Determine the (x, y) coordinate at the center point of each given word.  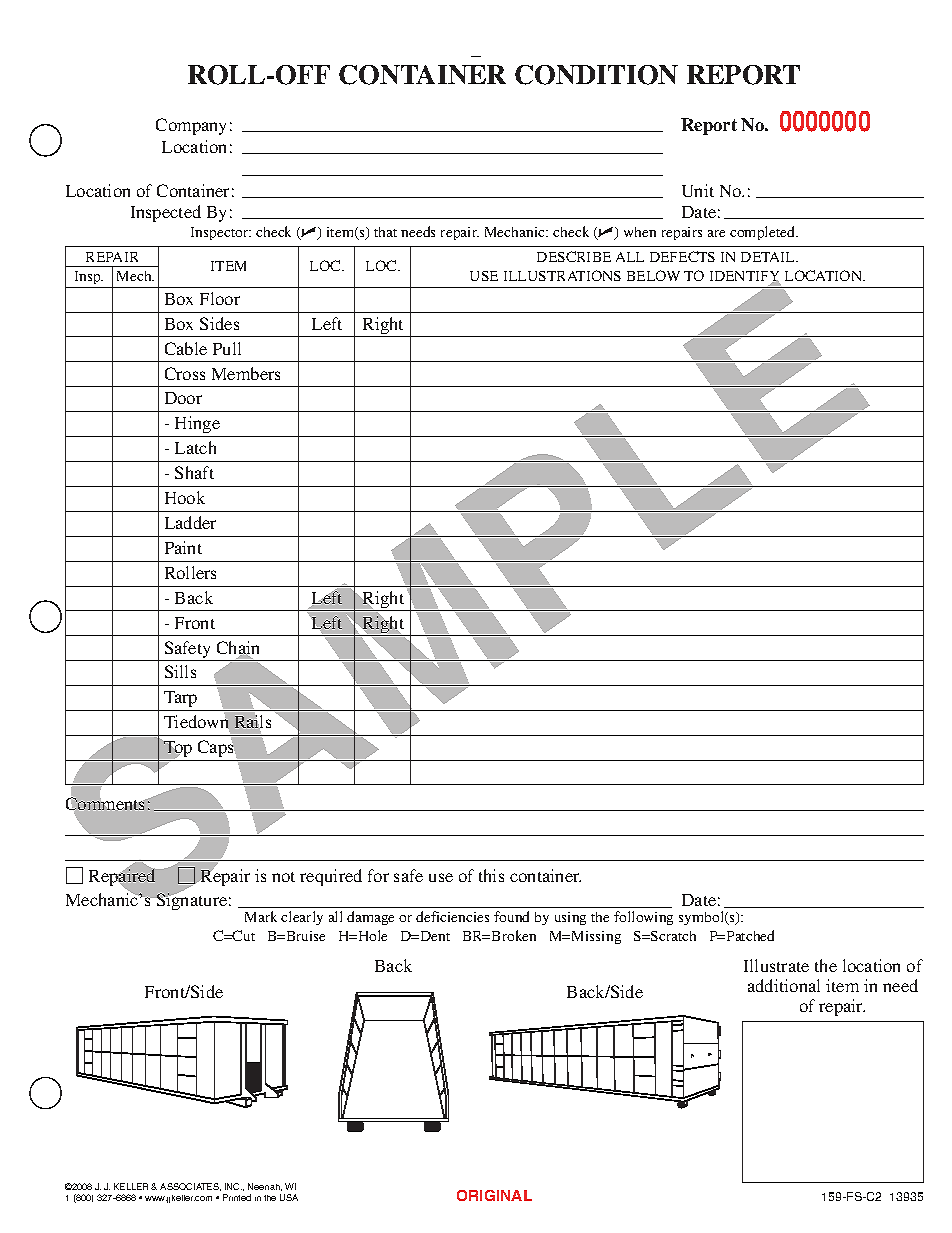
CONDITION (596, 75)
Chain (238, 649)
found (511, 916)
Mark (261, 916)
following (643, 918)
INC (233, 1186)
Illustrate (776, 965)
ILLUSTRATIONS (562, 275)
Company (191, 126)
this (491, 875)
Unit (698, 190)
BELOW (653, 275)
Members (246, 373)
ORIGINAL (494, 1195)
